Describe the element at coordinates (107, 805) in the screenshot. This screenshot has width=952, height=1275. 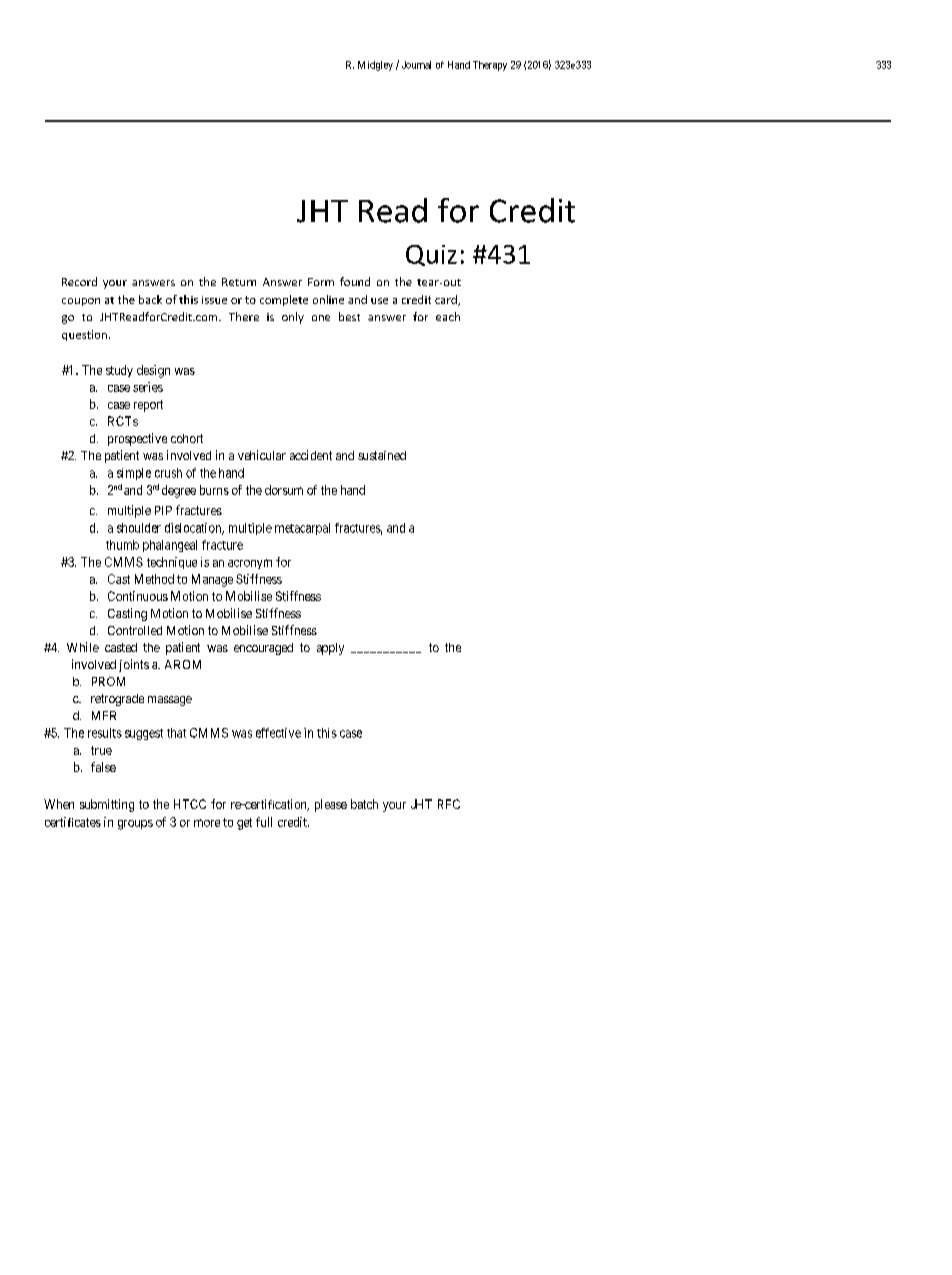
I see `submitting` at that location.
